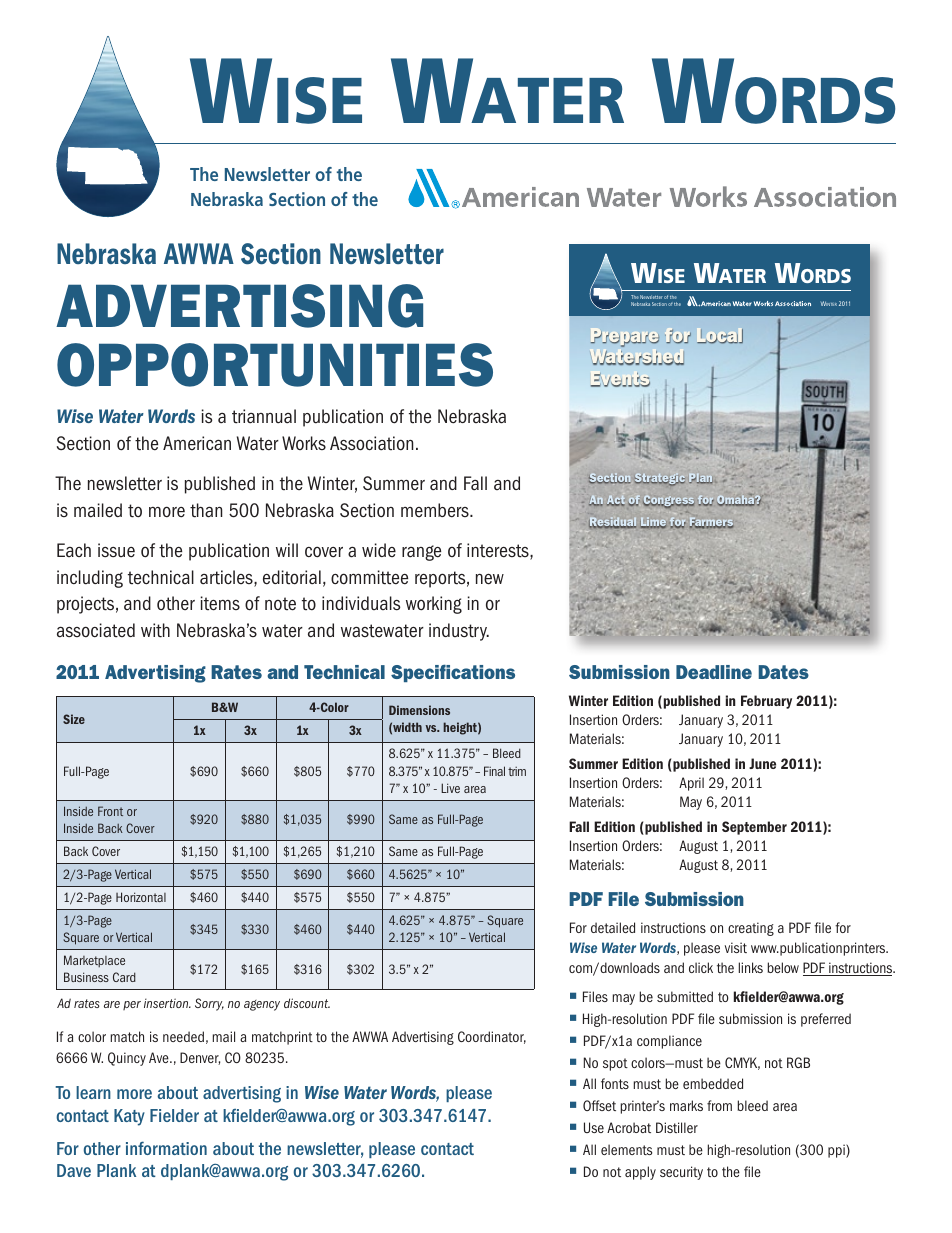 The image size is (952, 1233). Describe the element at coordinates (450, 788) in the screenshot. I see `Live` at that location.
